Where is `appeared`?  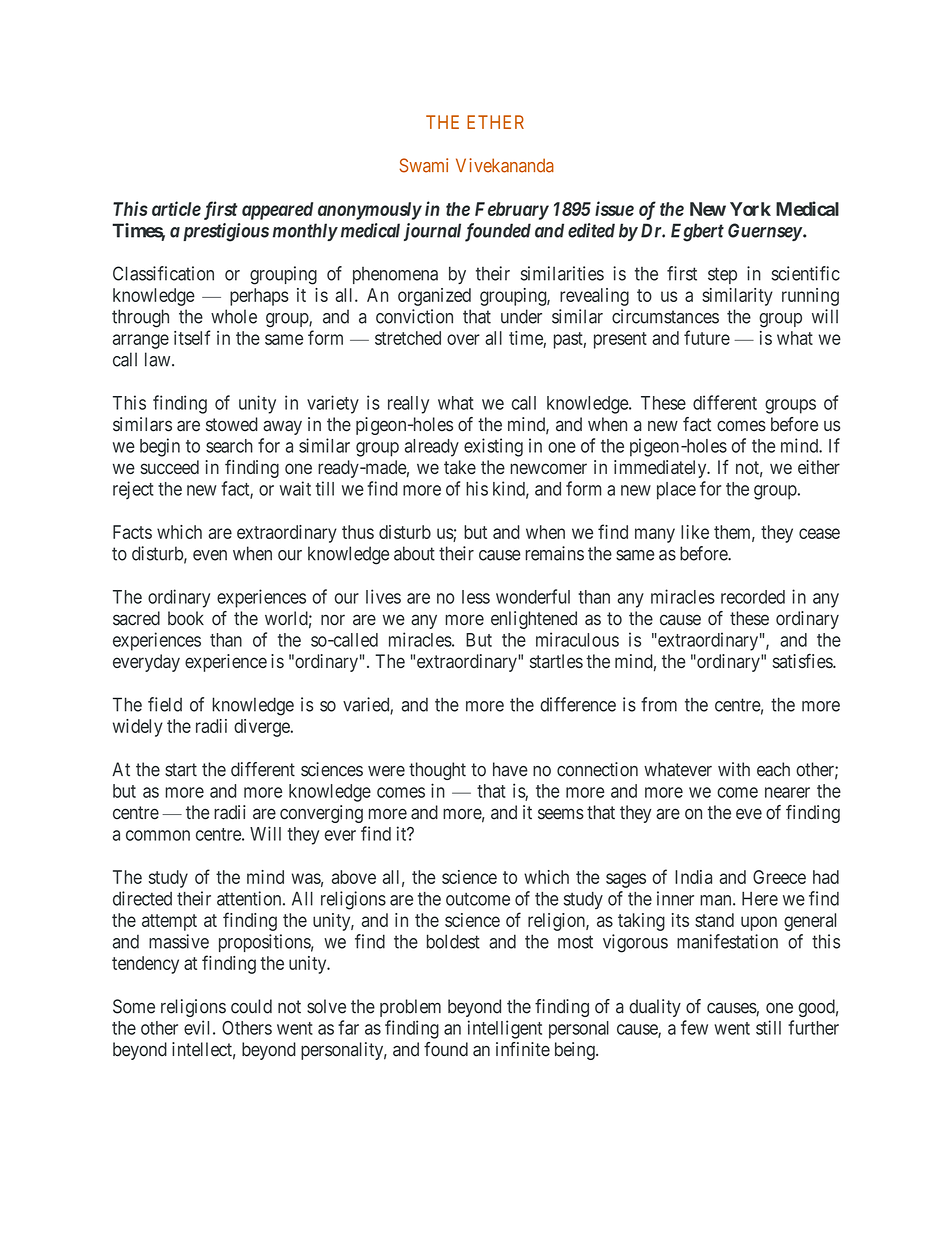
appeared is located at coordinates (277, 211).
